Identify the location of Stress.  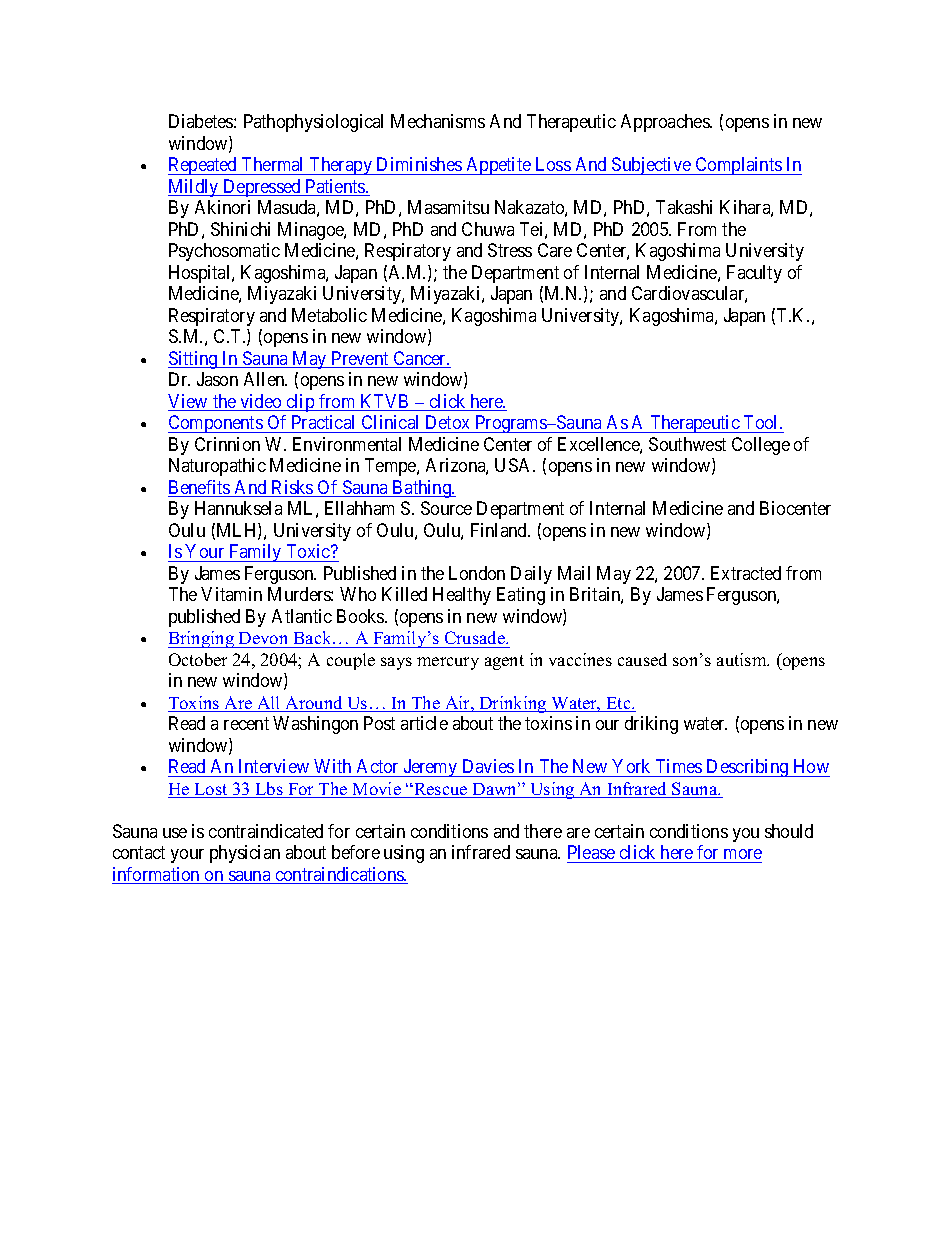
(510, 250).
